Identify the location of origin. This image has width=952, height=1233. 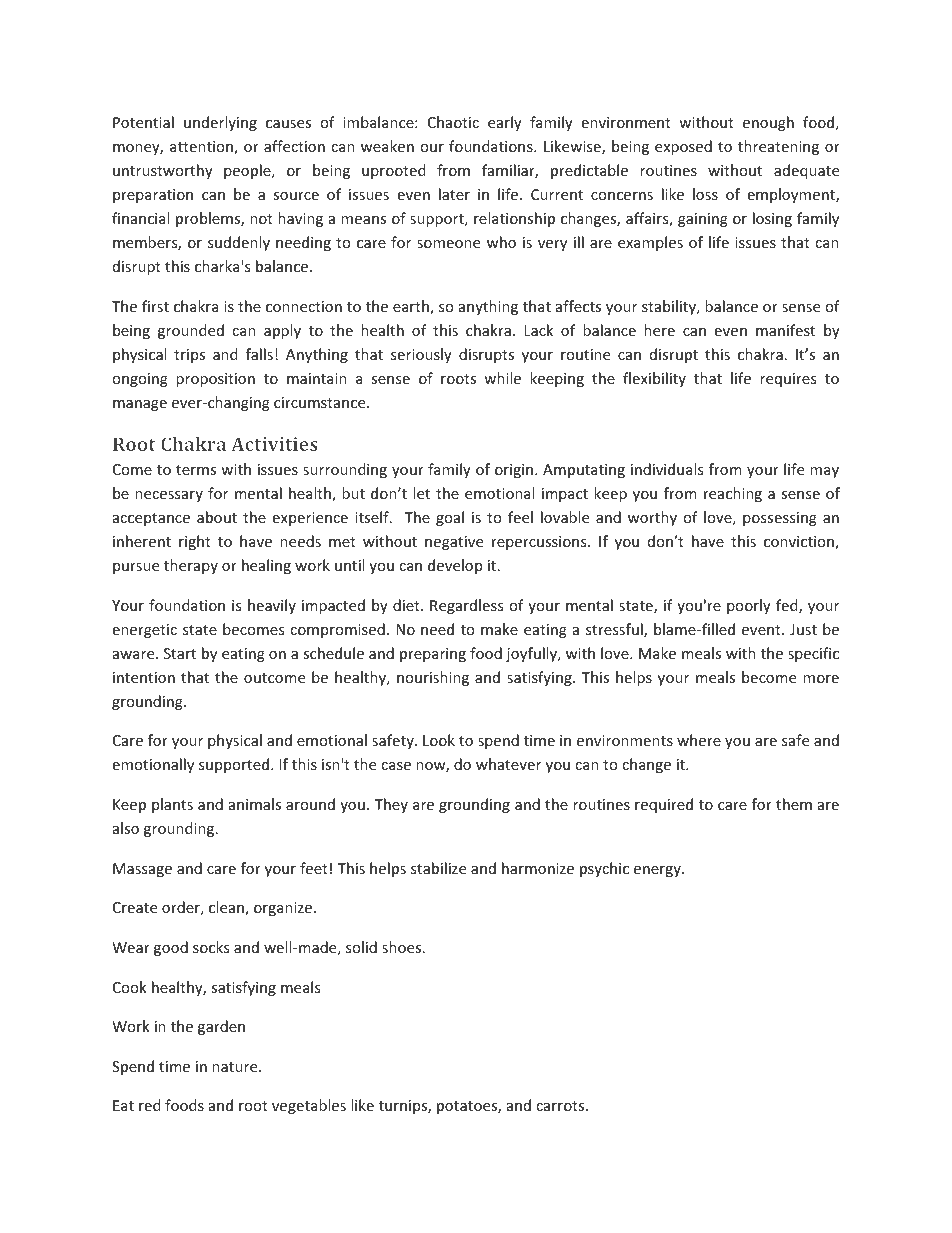
(515, 471).
